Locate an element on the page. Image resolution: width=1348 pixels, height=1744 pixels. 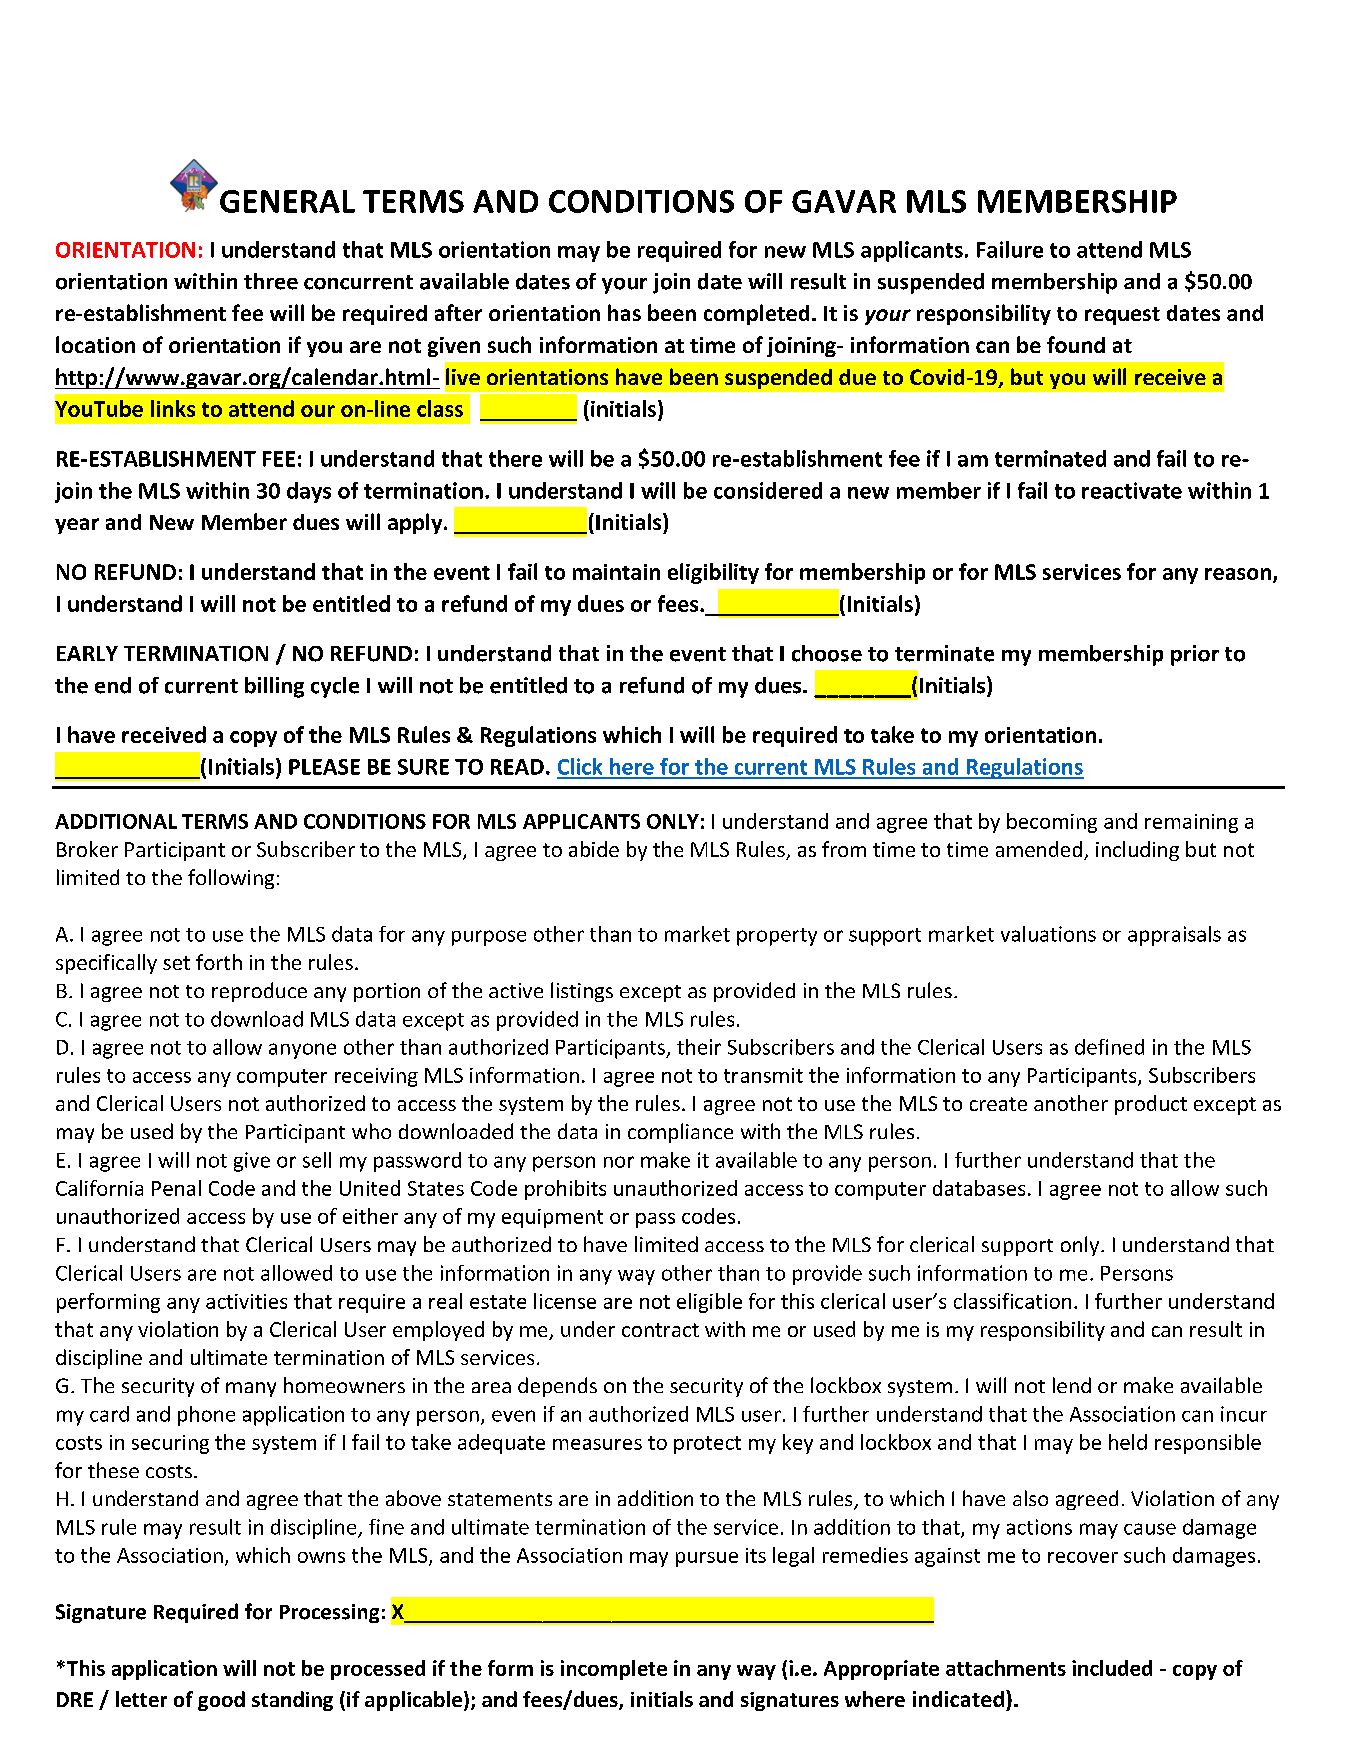
has is located at coordinates (624, 312).
